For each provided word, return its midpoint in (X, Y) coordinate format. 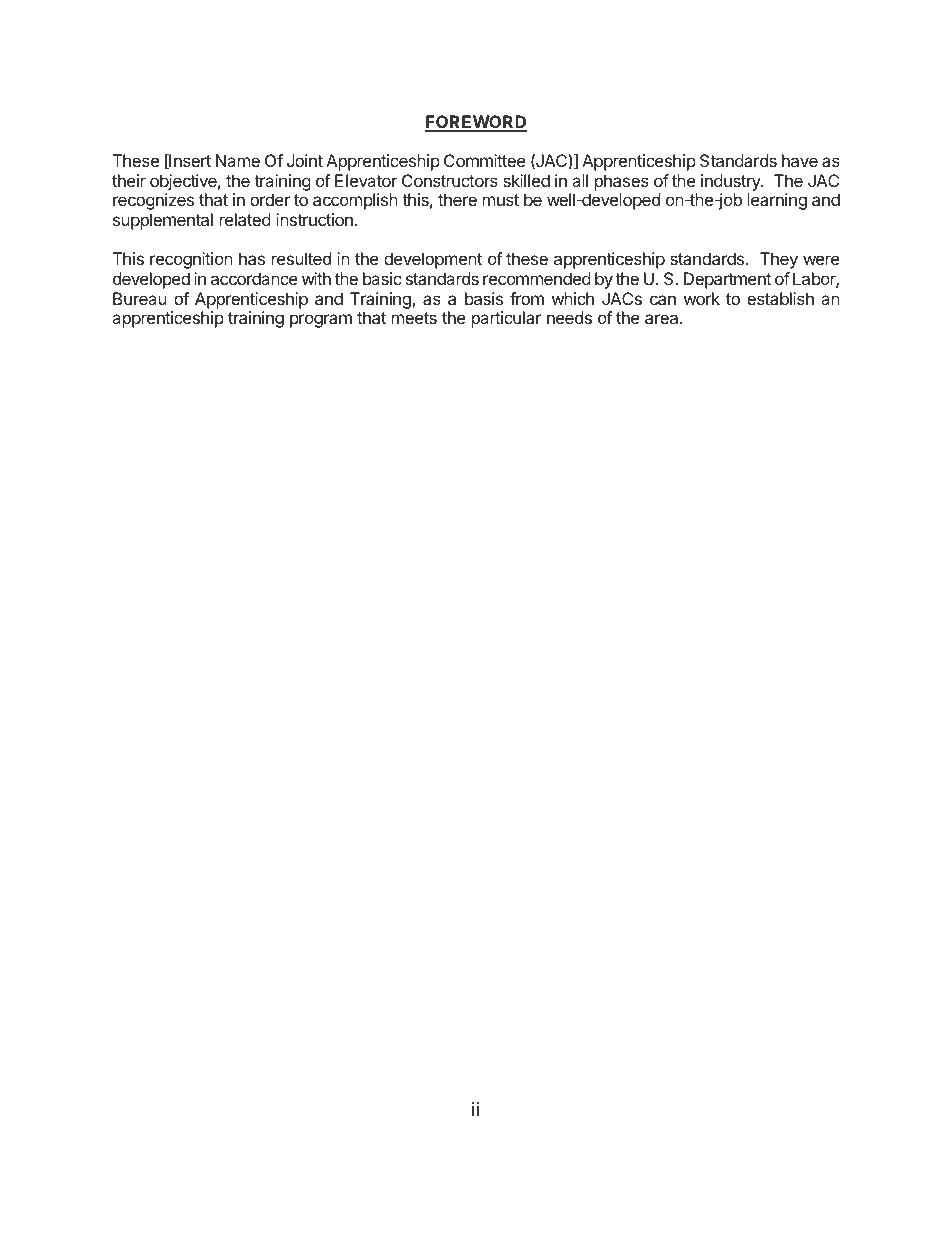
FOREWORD (476, 123)
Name (238, 160)
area (663, 319)
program (321, 321)
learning (777, 201)
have (800, 160)
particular (507, 319)
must (501, 200)
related (245, 219)
